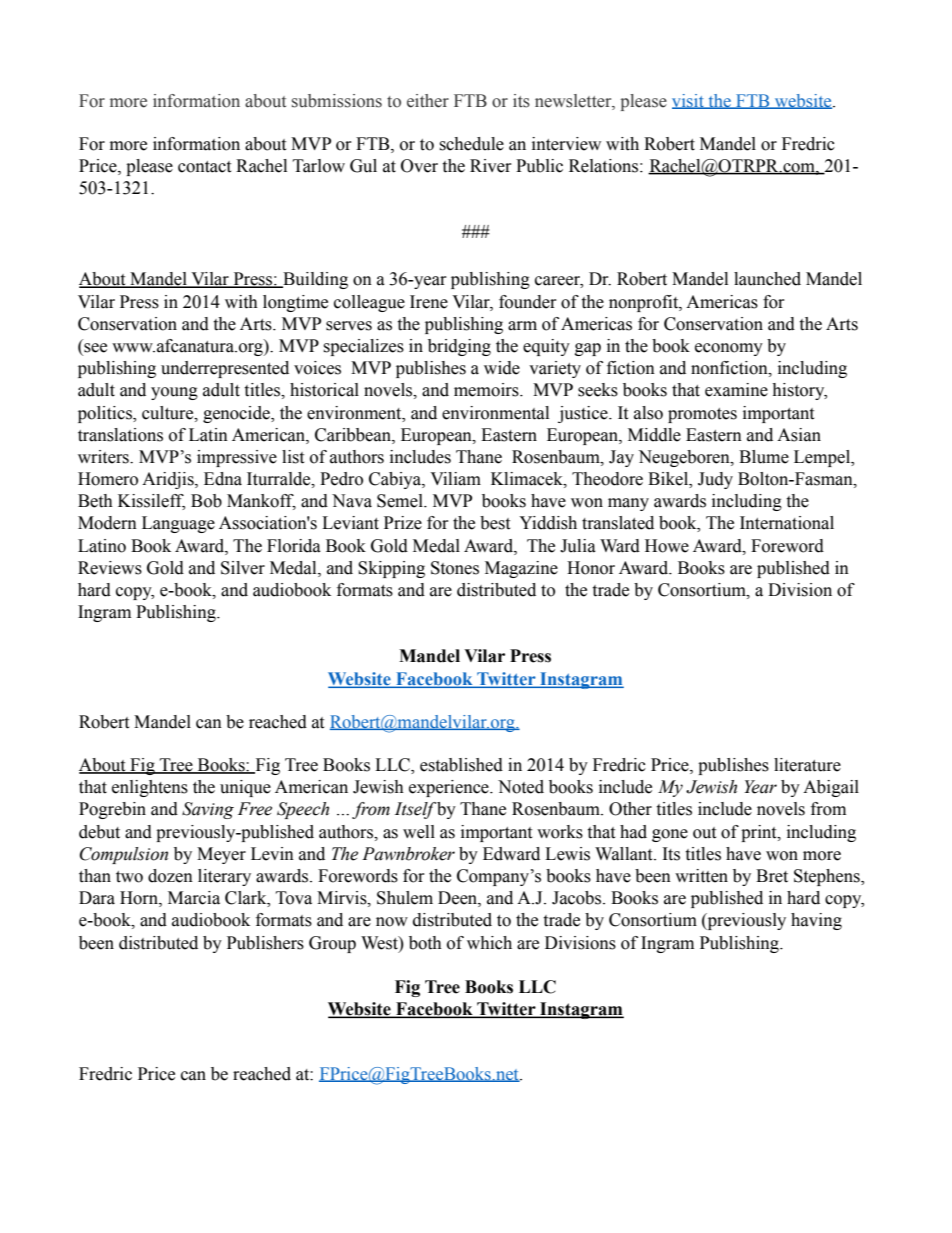 The image size is (952, 1233). What do you see at coordinates (194, 898) in the image?
I see `Marcia` at bounding box center [194, 898].
